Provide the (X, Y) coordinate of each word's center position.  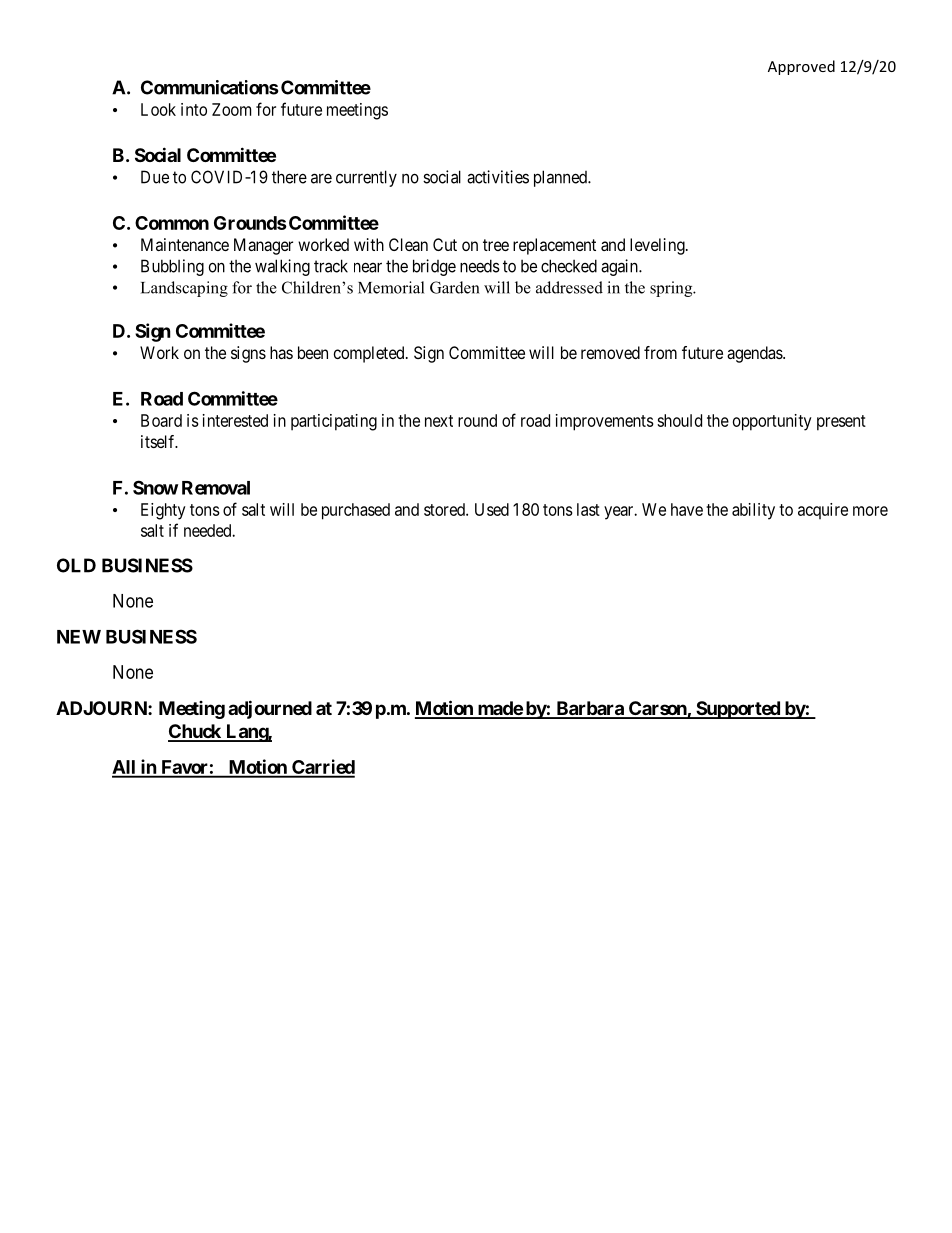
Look (158, 109)
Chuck (195, 732)
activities (498, 177)
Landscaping (184, 289)
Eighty (163, 511)
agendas (755, 354)
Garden (455, 287)
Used (492, 509)
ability (753, 511)
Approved (801, 67)
